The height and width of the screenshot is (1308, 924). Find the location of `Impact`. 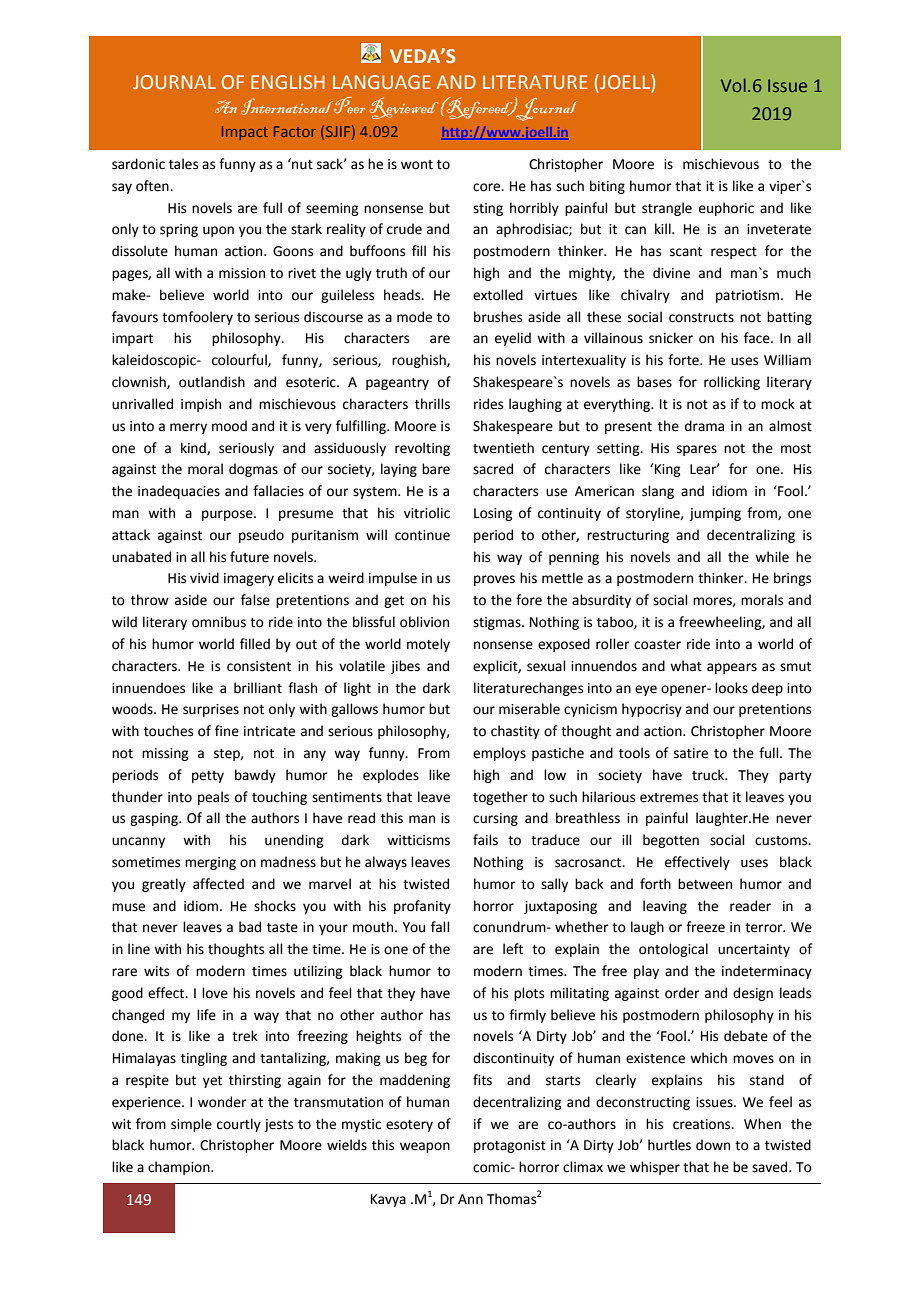

Impact is located at coordinates (245, 133).
